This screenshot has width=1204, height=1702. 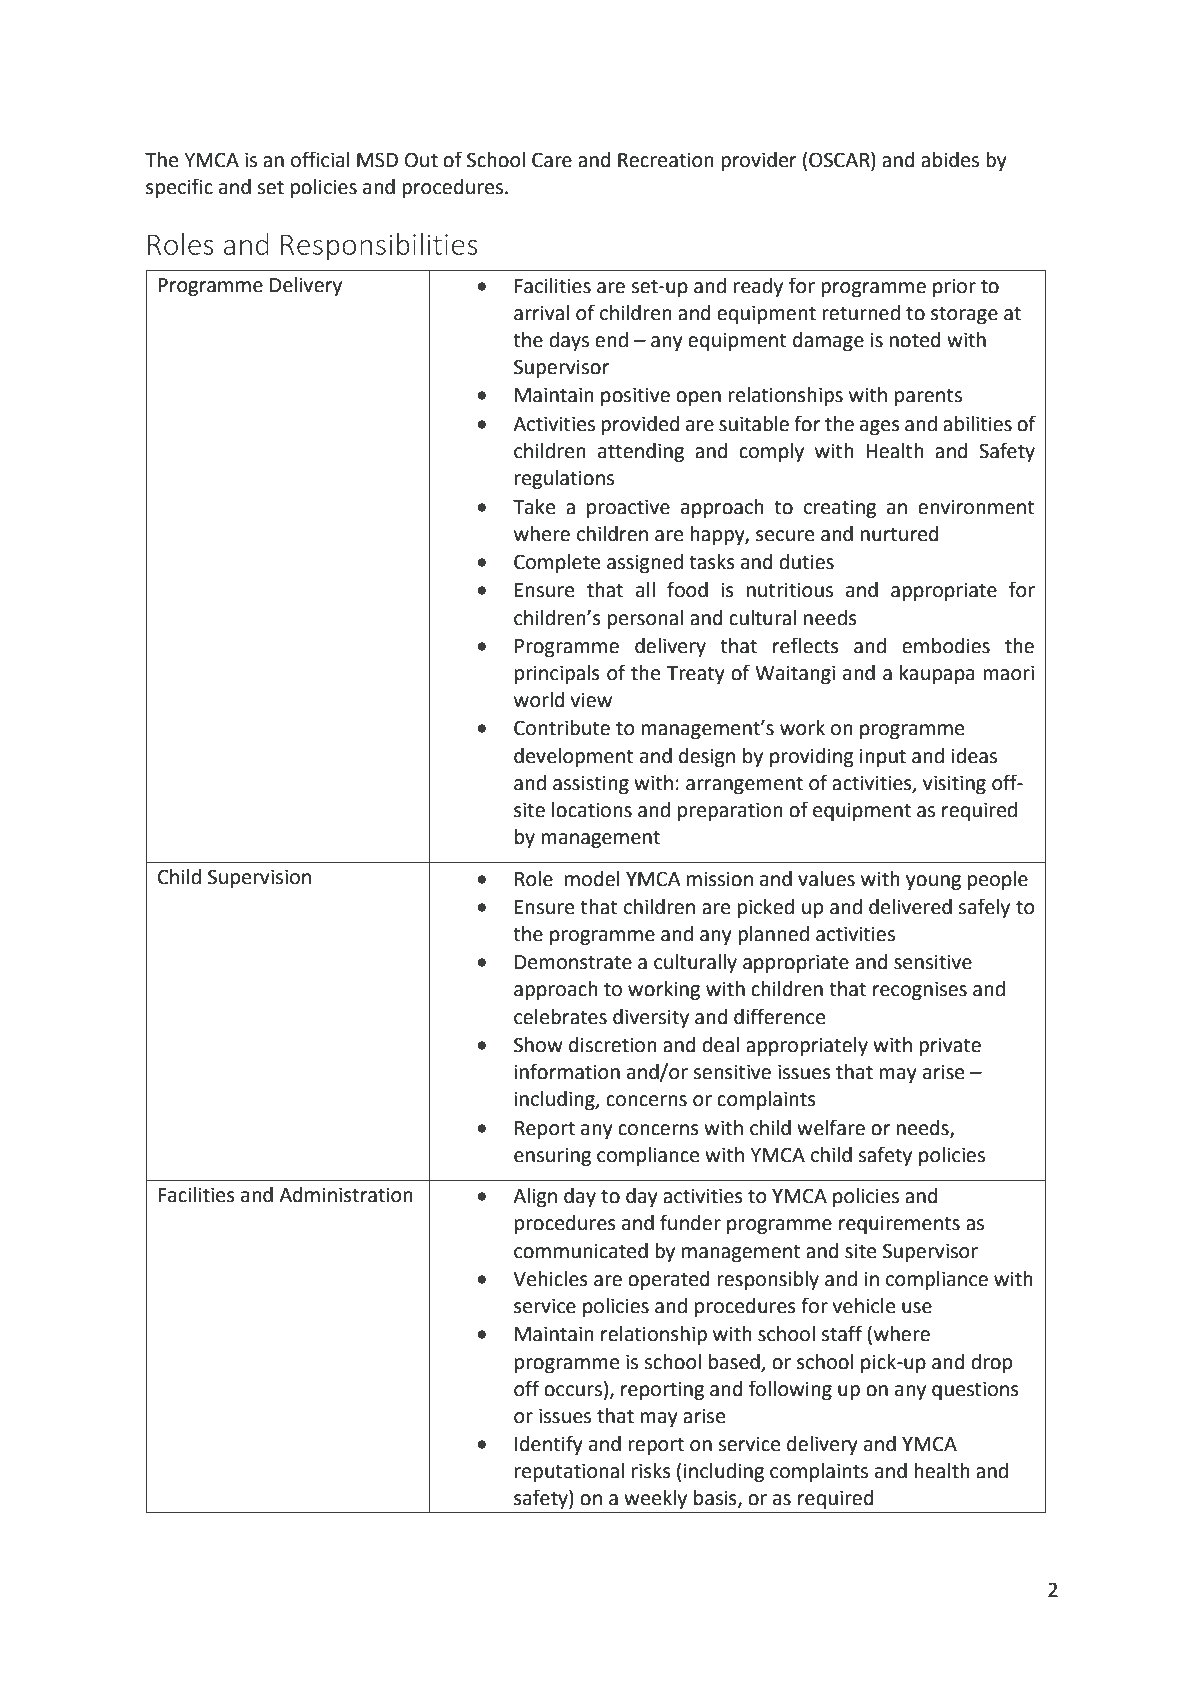 What do you see at coordinates (552, 160) in the screenshot?
I see `Care` at bounding box center [552, 160].
